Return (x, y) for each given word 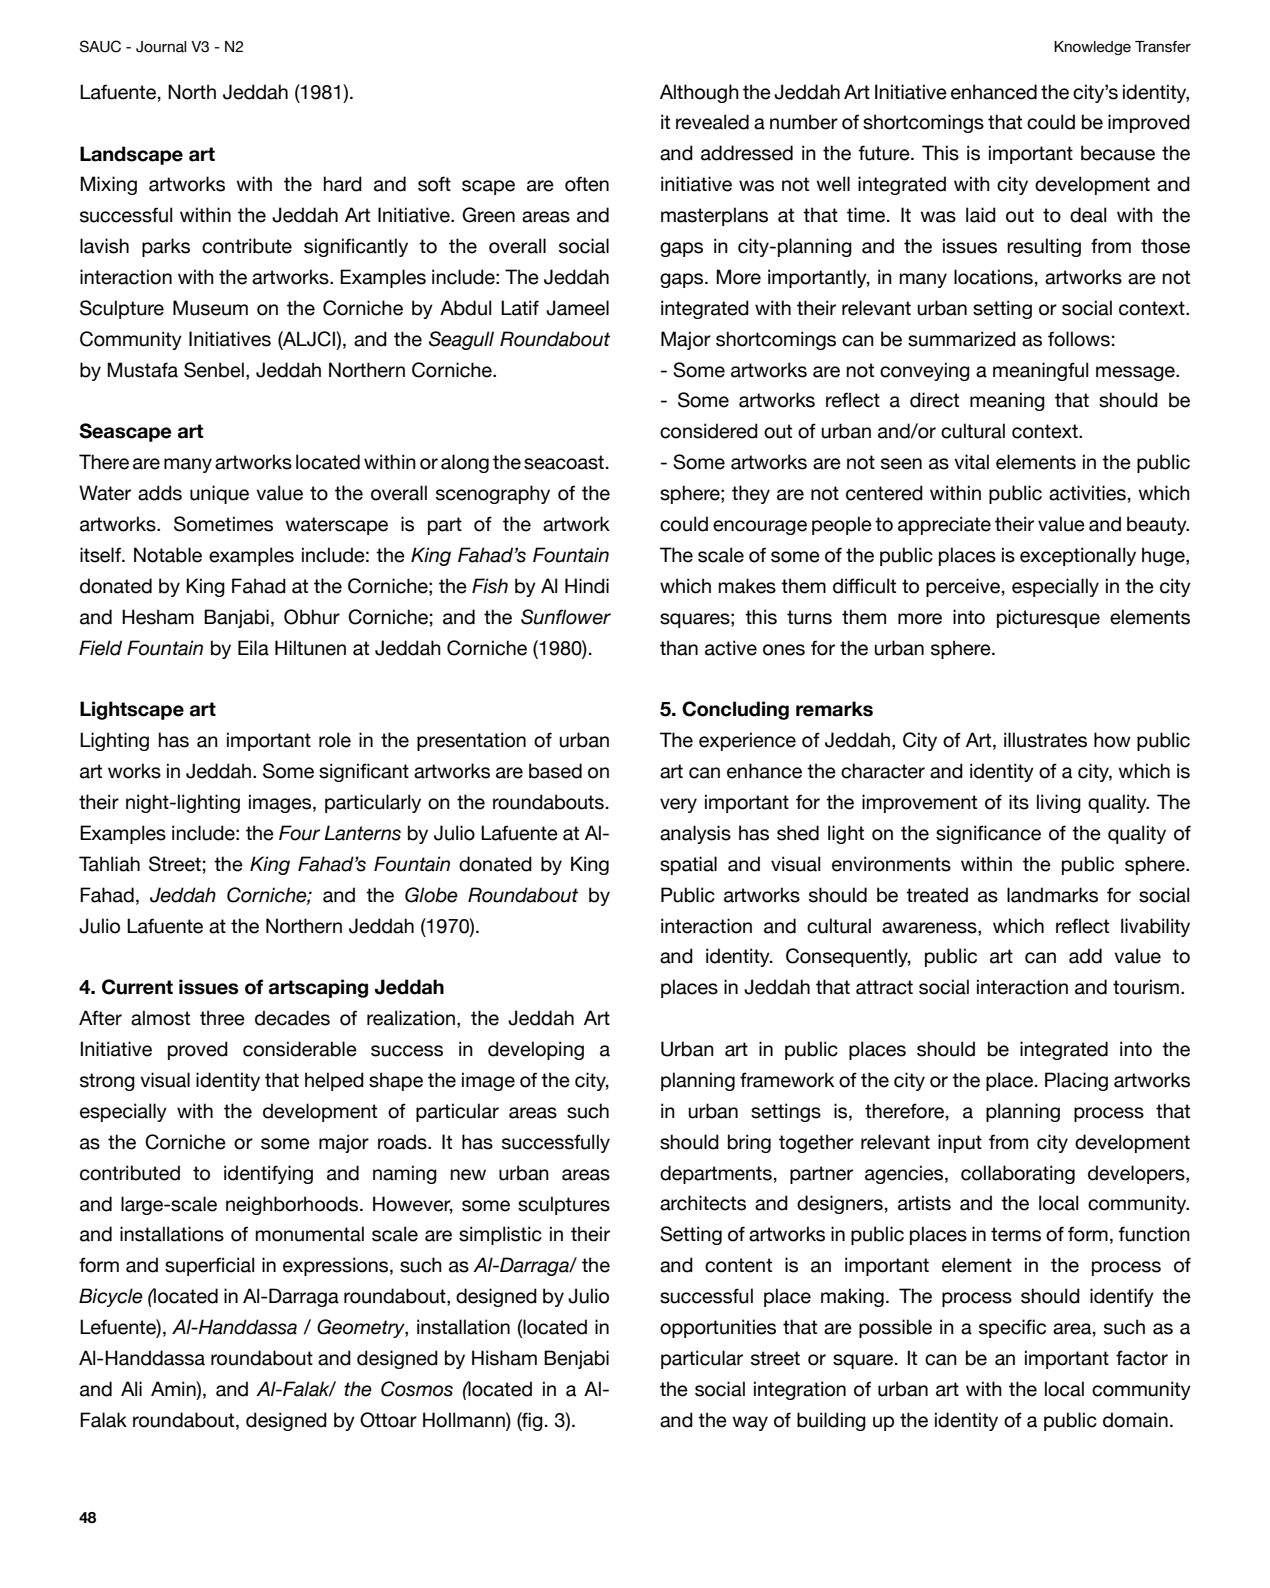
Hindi (587, 586)
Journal (161, 47)
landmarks (1052, 895)
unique (219, 494)
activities (1087, 493)
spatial (688, 865)
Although (699, 93)
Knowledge (1092, 48)
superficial (209, 1266)
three (222, 1018)
